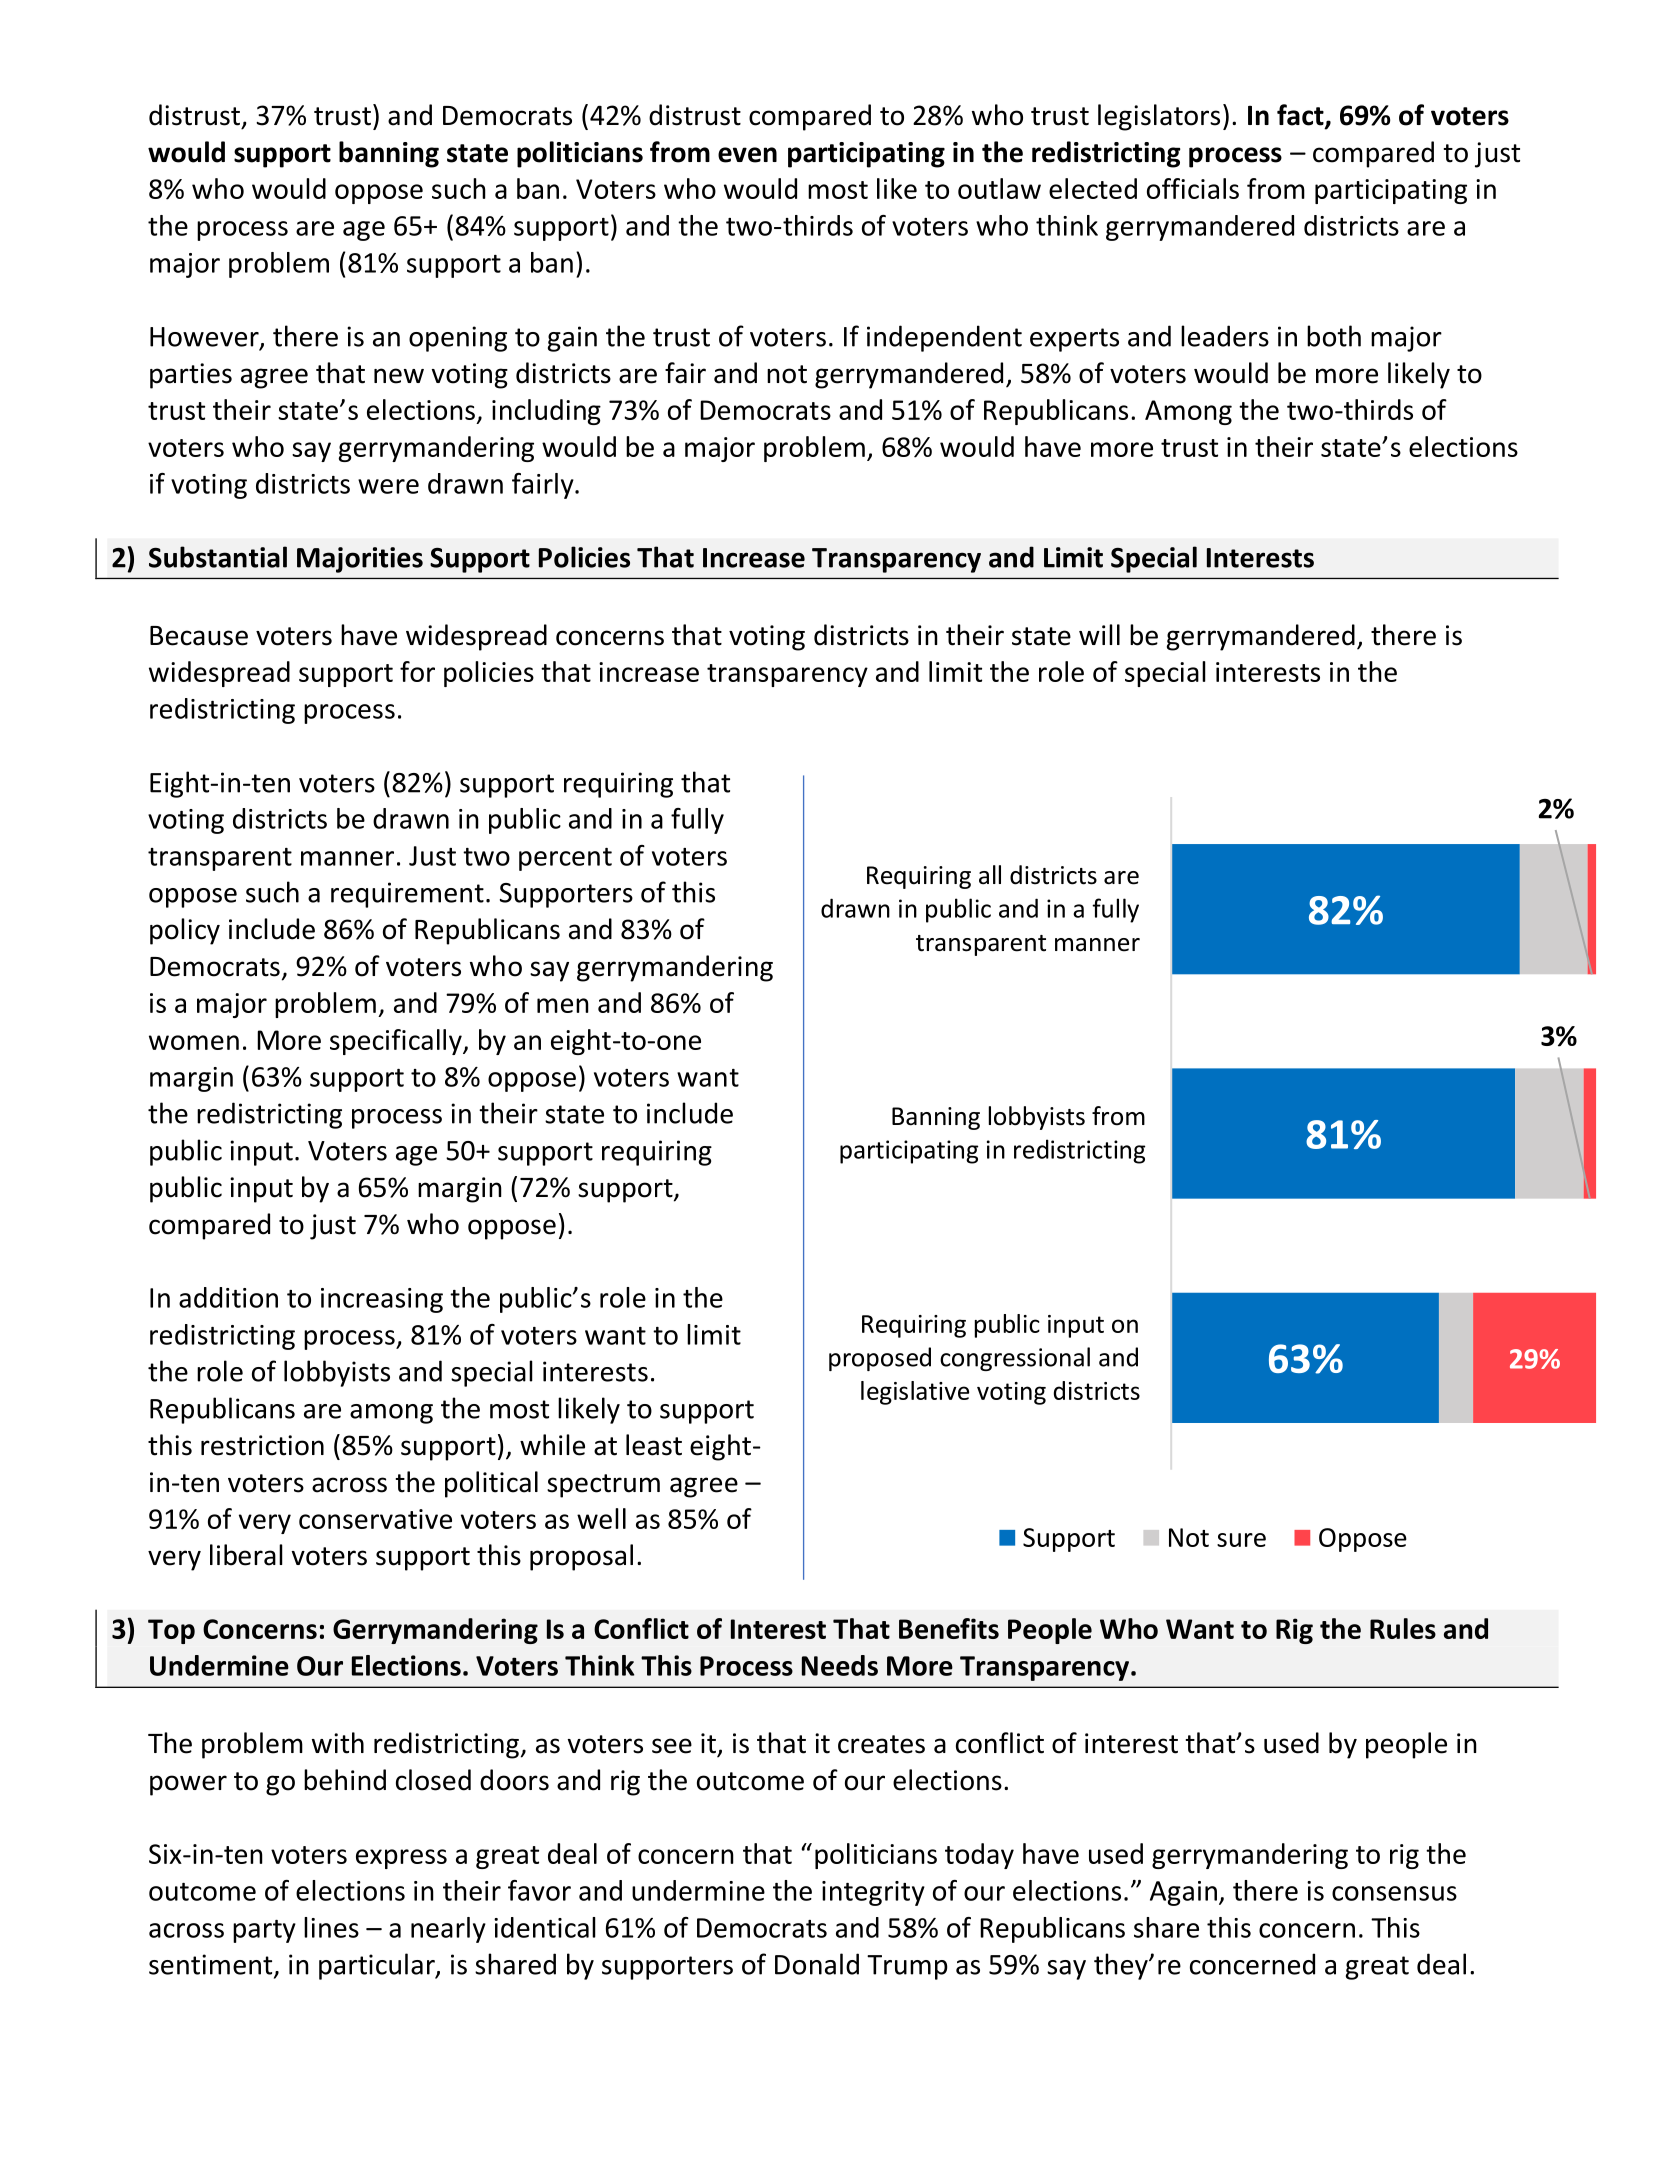 The width and height of the document is (1677, 2171). Describe the element at coordinates (880, 1359) in the document. I see `proposed` at that location.
